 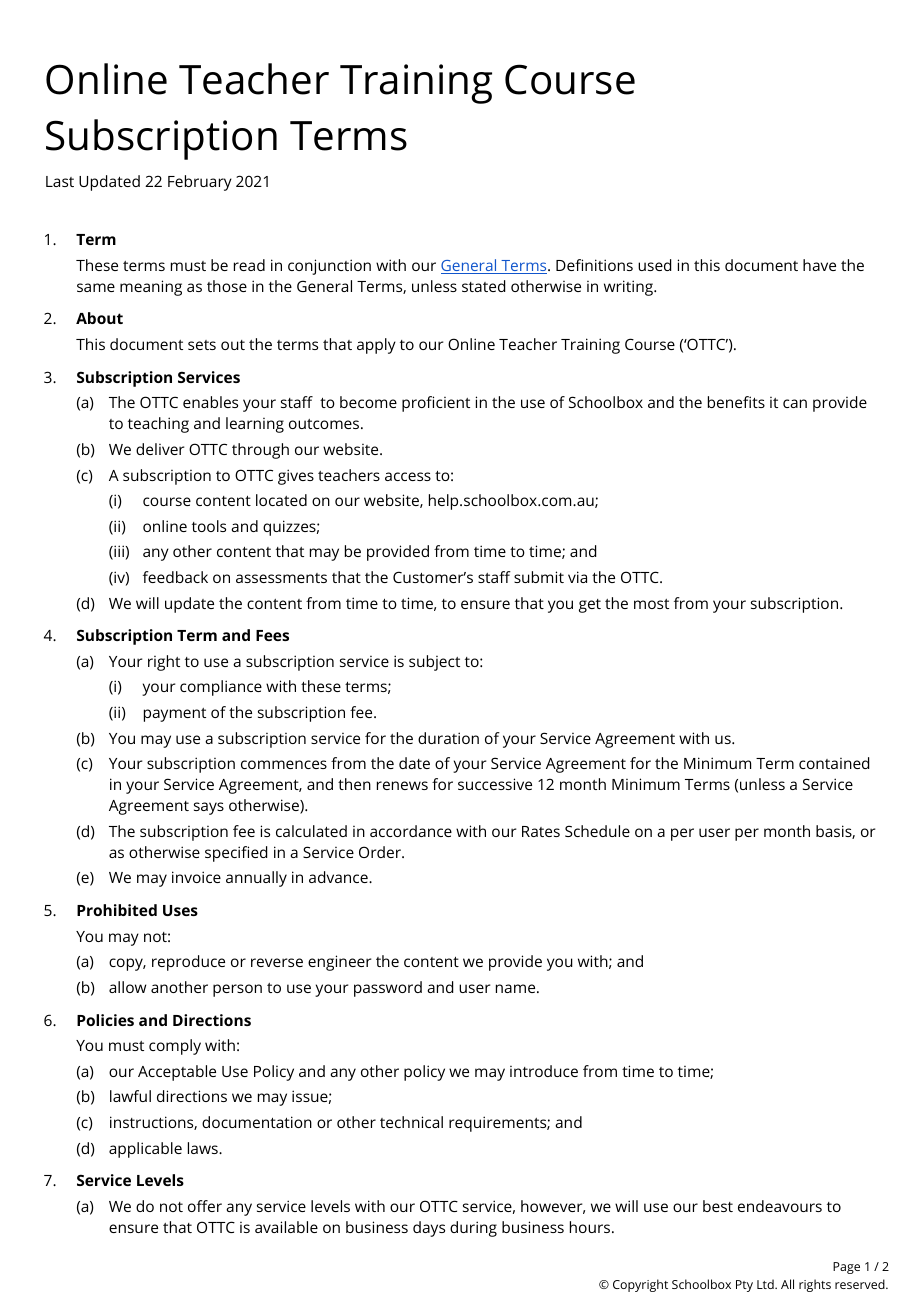 I want to click on duration, so click(x=448, y=738).
